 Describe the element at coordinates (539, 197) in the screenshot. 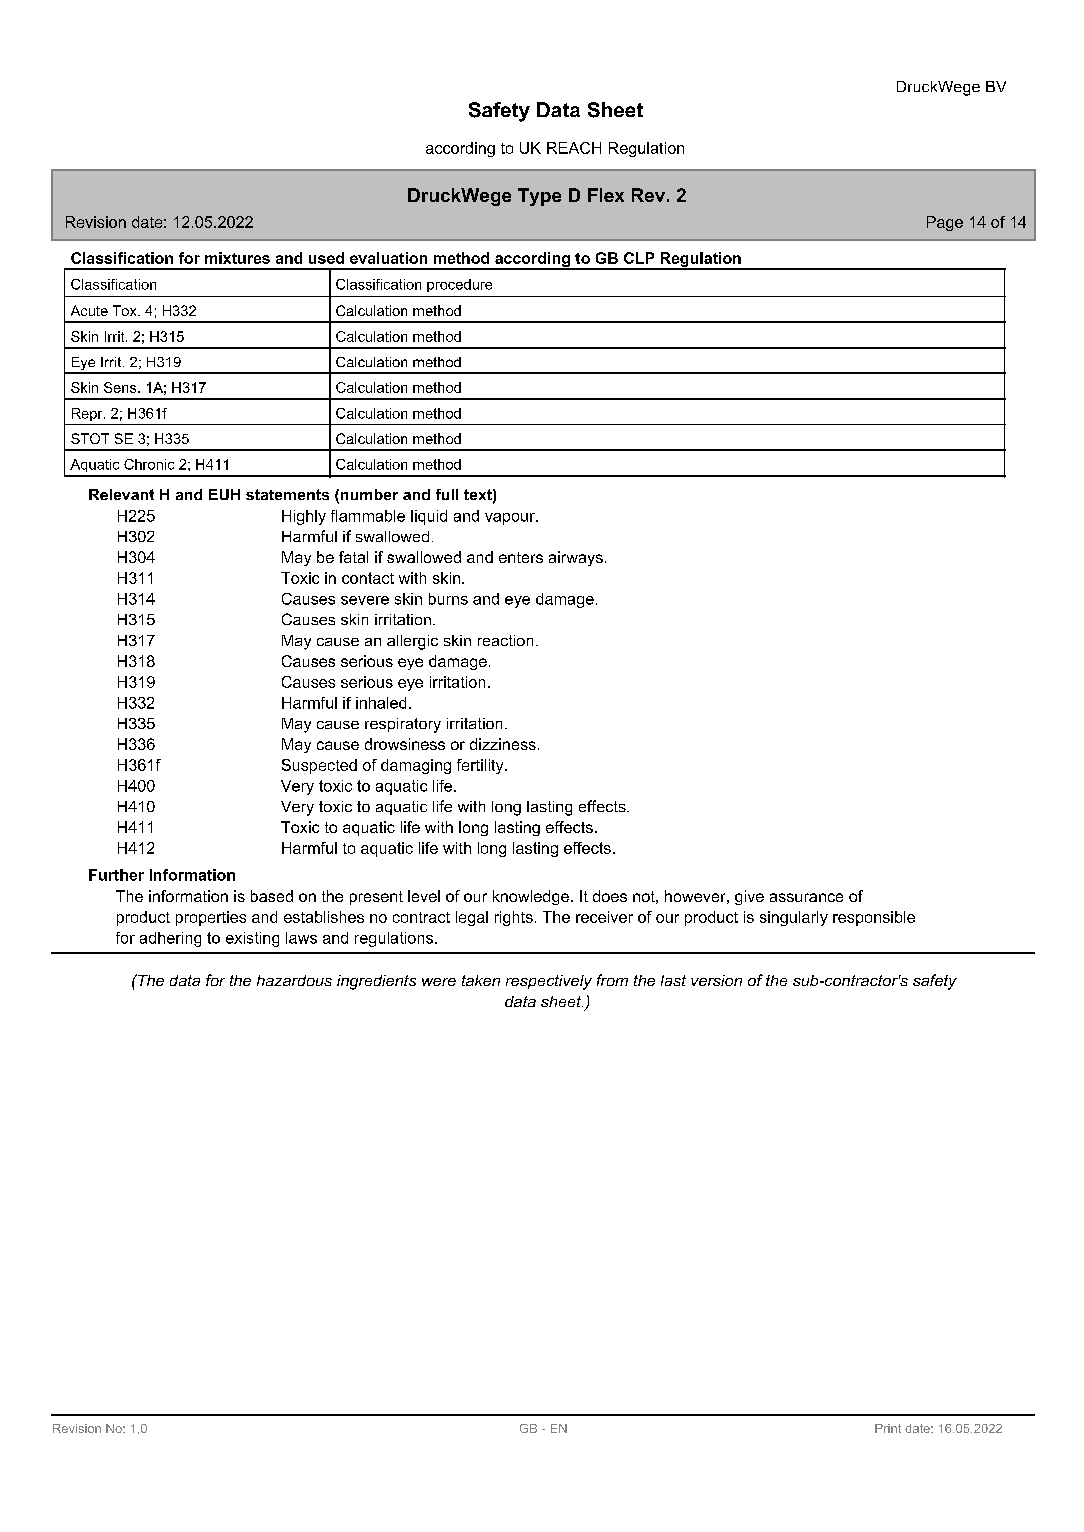

I see `Type` at that location.
